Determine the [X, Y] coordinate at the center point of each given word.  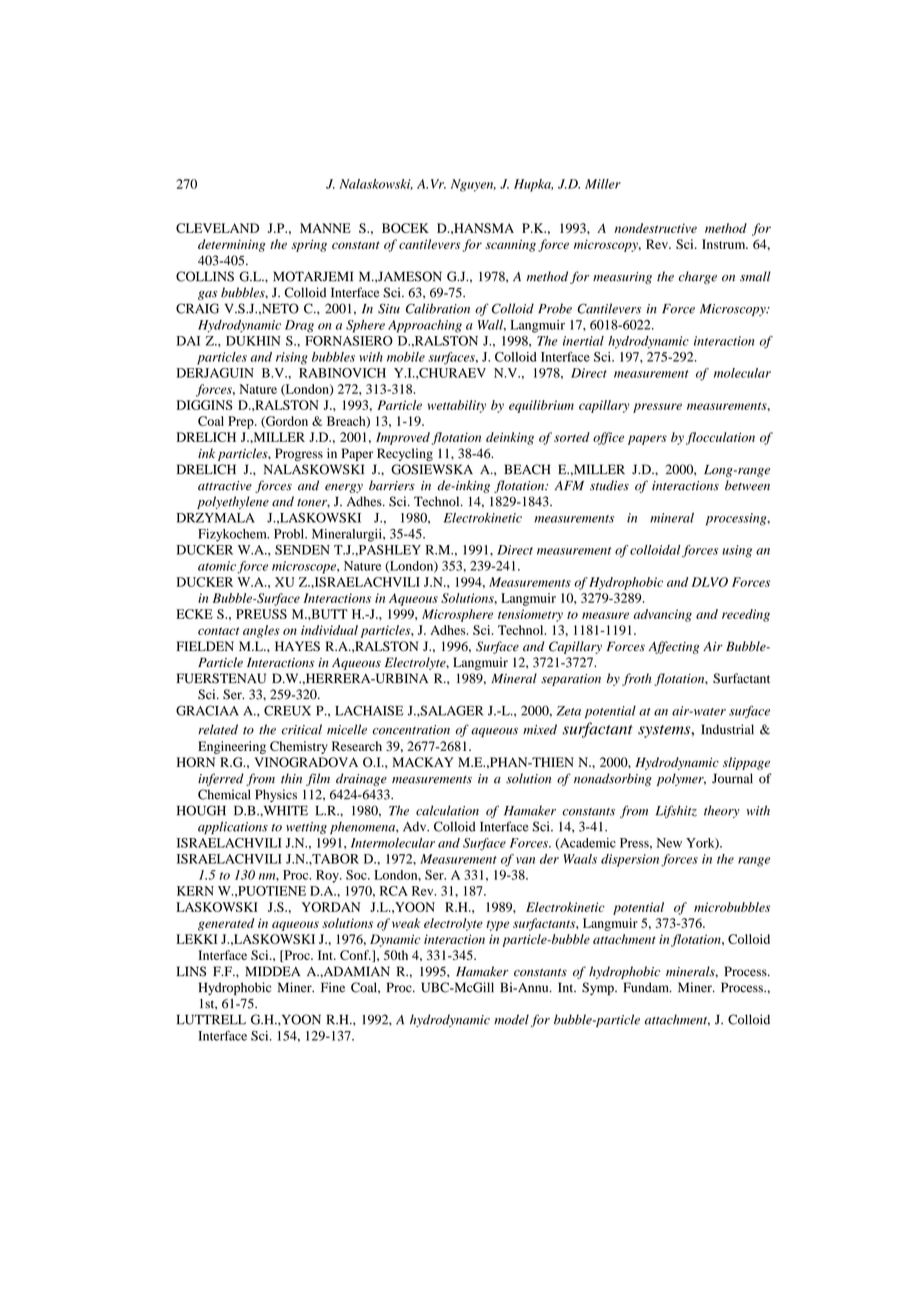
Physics [276, 795]
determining [231, 245]
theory [722, 811]
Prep [242, 422]
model [511, 1019]
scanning [510, 245]
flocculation [720, 438]
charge [698, 277]
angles [261, 631]
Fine [333, 987]
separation [571, 680]
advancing [662, 615]
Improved [403, 438]
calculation [447, 810]
